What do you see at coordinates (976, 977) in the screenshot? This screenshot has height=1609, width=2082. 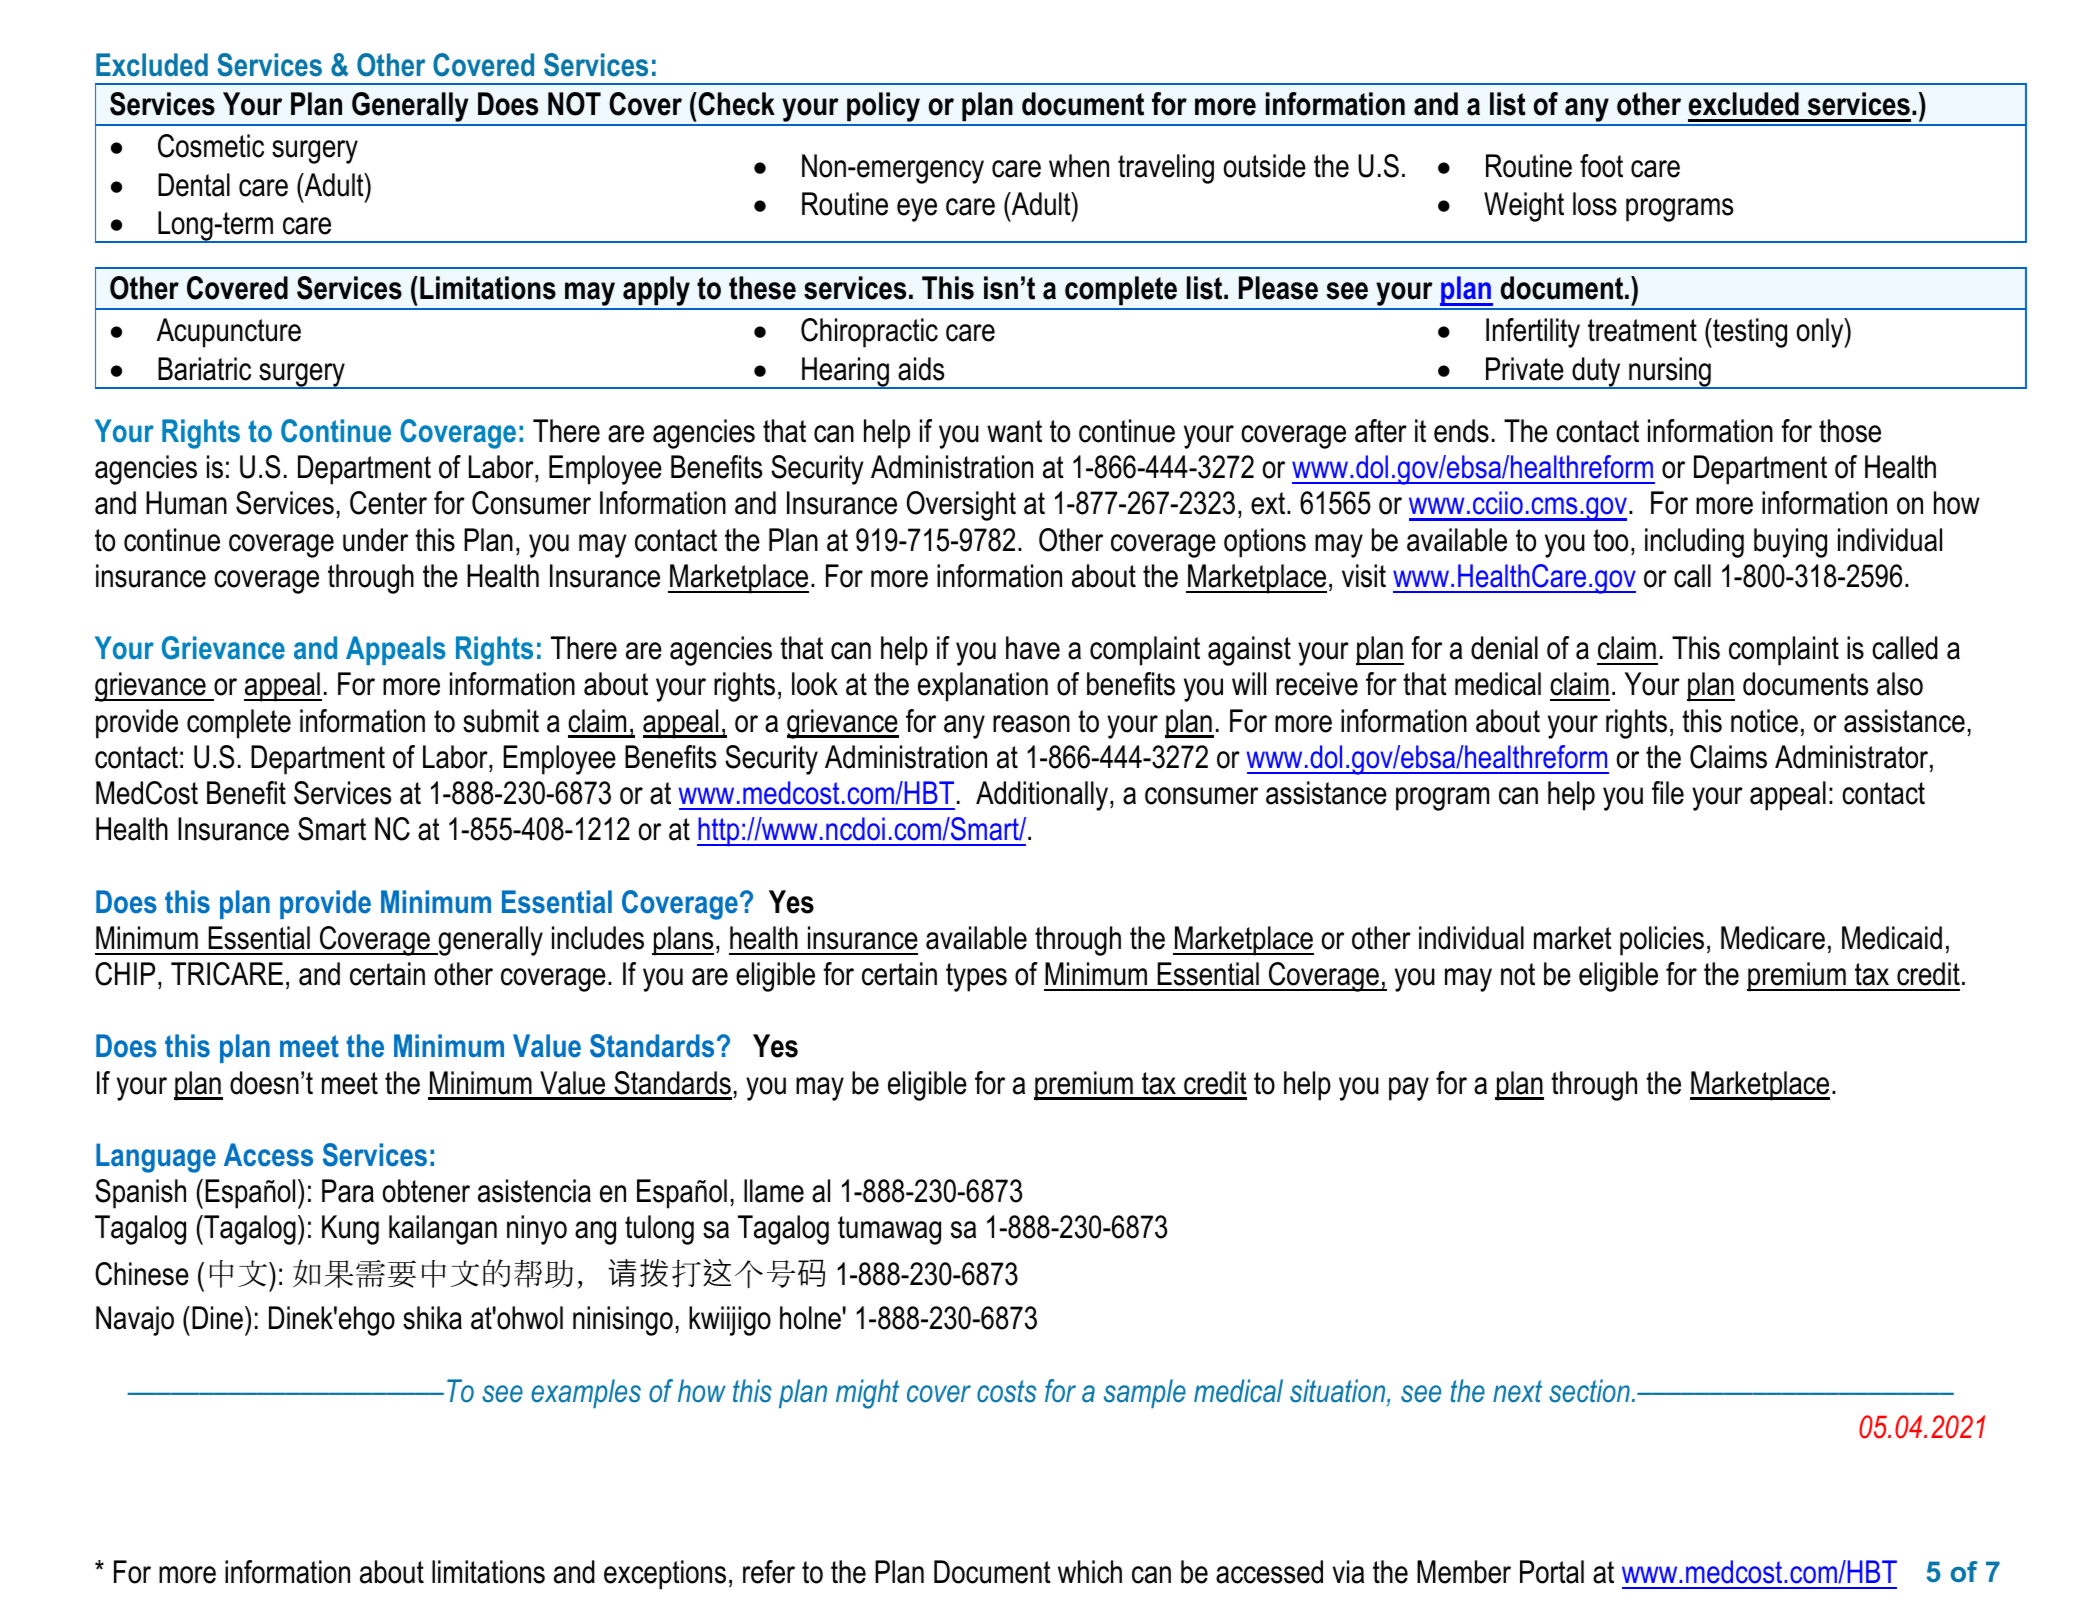 I see `types` at bounding box center [976, 977].
